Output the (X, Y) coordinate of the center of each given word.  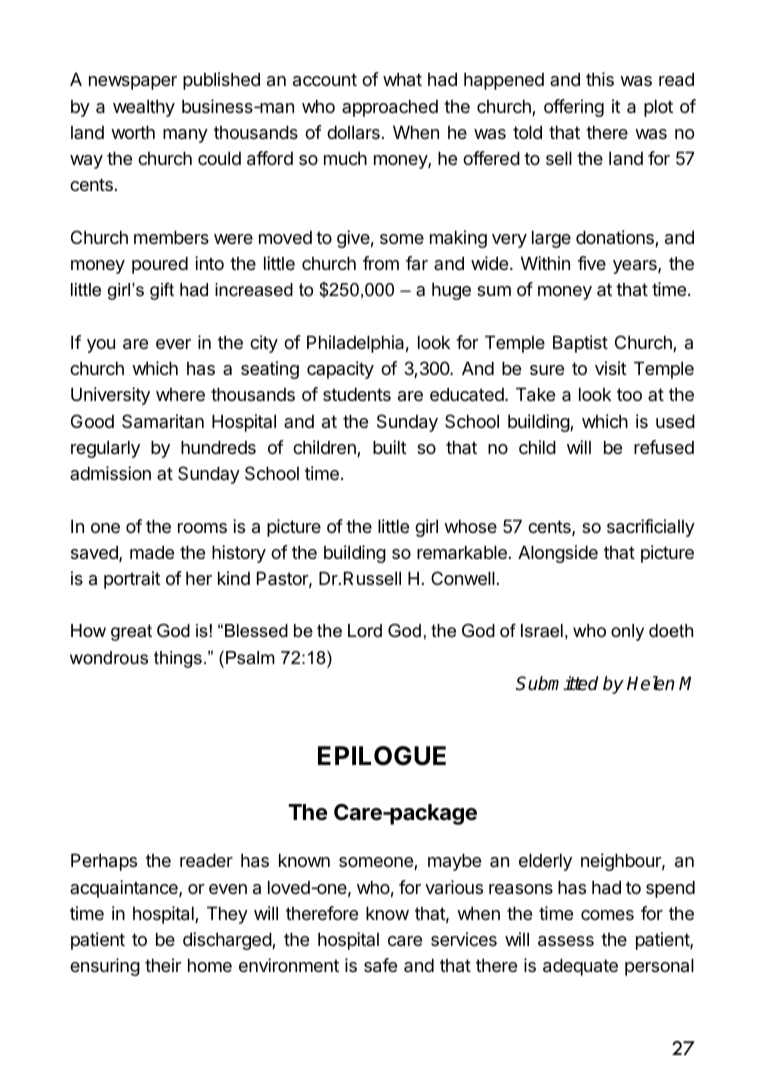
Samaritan (163, 421)
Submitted (557, 683)
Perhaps (104, 862)
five (592, 263)
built (390, 447)
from (381, 263)
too (629, 394)
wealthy (144, 108)
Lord (365, 630)
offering (574, 108)
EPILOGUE (382, 756)
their (163, 965)
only (627, 632)
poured (160, 265)
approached (390, 108)
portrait (132, 580)
